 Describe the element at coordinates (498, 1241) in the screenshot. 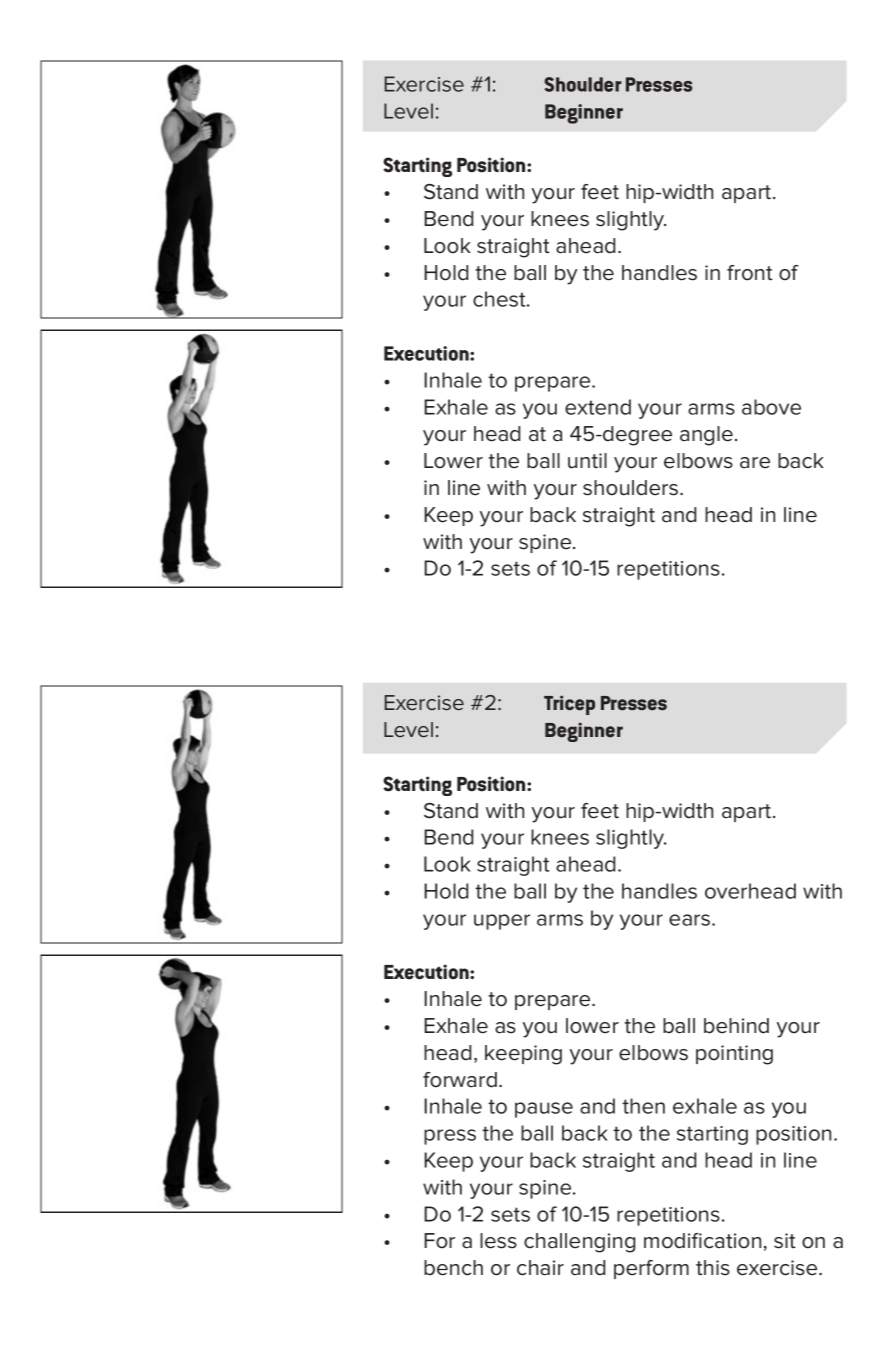

I see `less` at that location.
